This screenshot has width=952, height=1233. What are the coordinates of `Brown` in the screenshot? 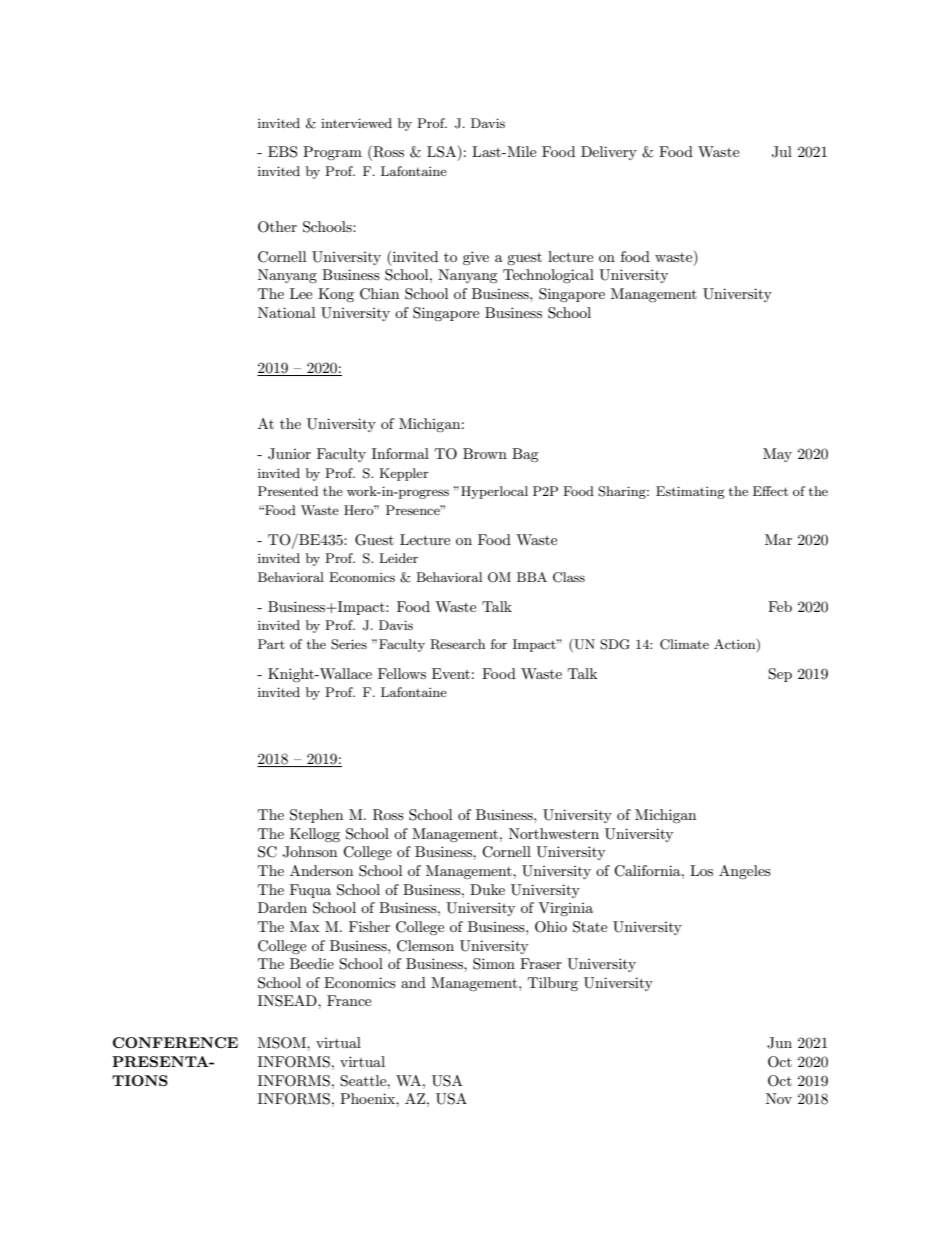 It's located at (485, 453).
